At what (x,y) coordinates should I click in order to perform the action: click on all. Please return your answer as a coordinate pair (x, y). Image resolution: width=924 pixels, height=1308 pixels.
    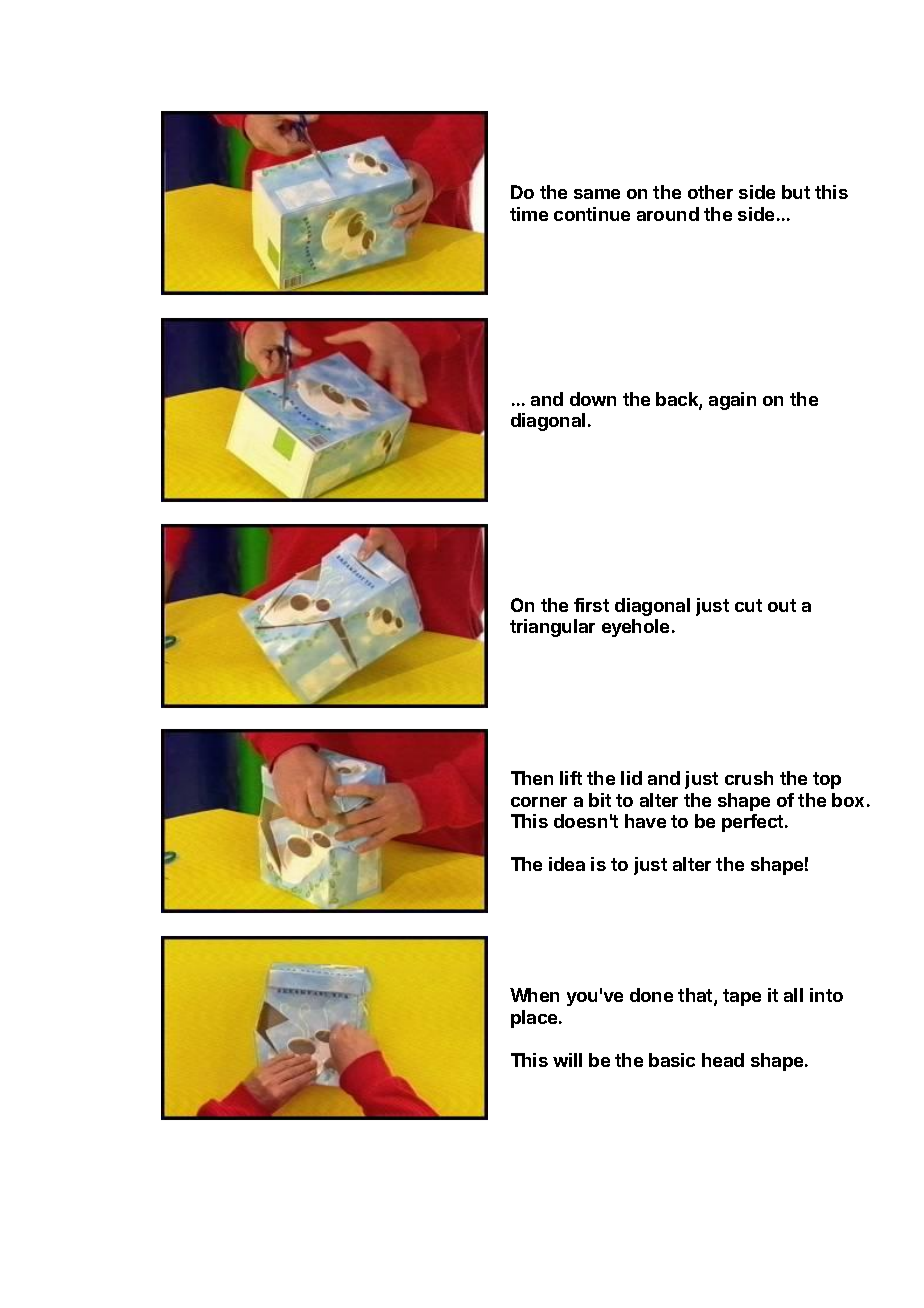
    Looking at the image, I should click on (793, 995).
